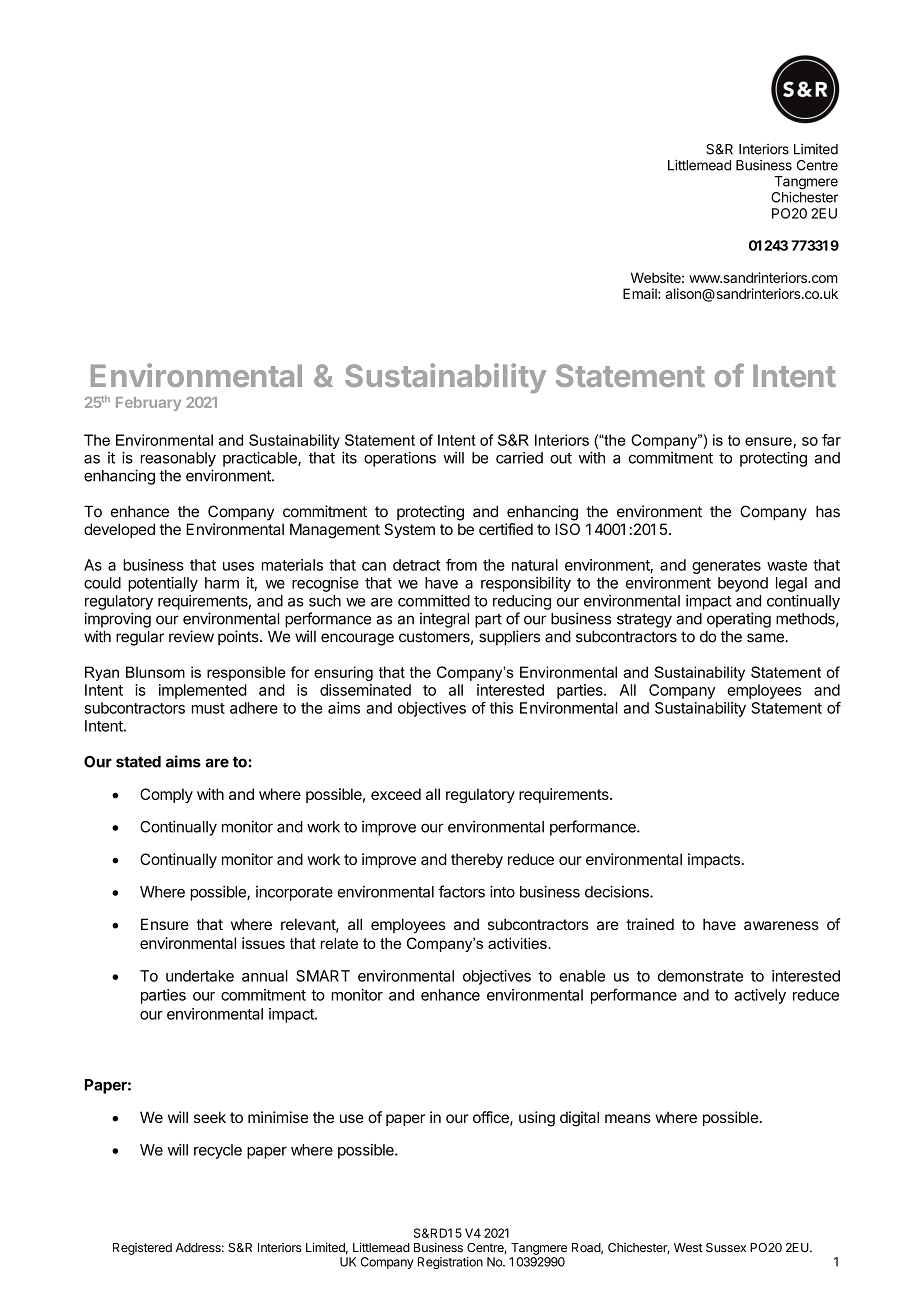 The height and width of the page is (1308, 924). What do you see at coordinates (203, 691) in the page?
I see `implemented` at bounding box center [203, 691].
